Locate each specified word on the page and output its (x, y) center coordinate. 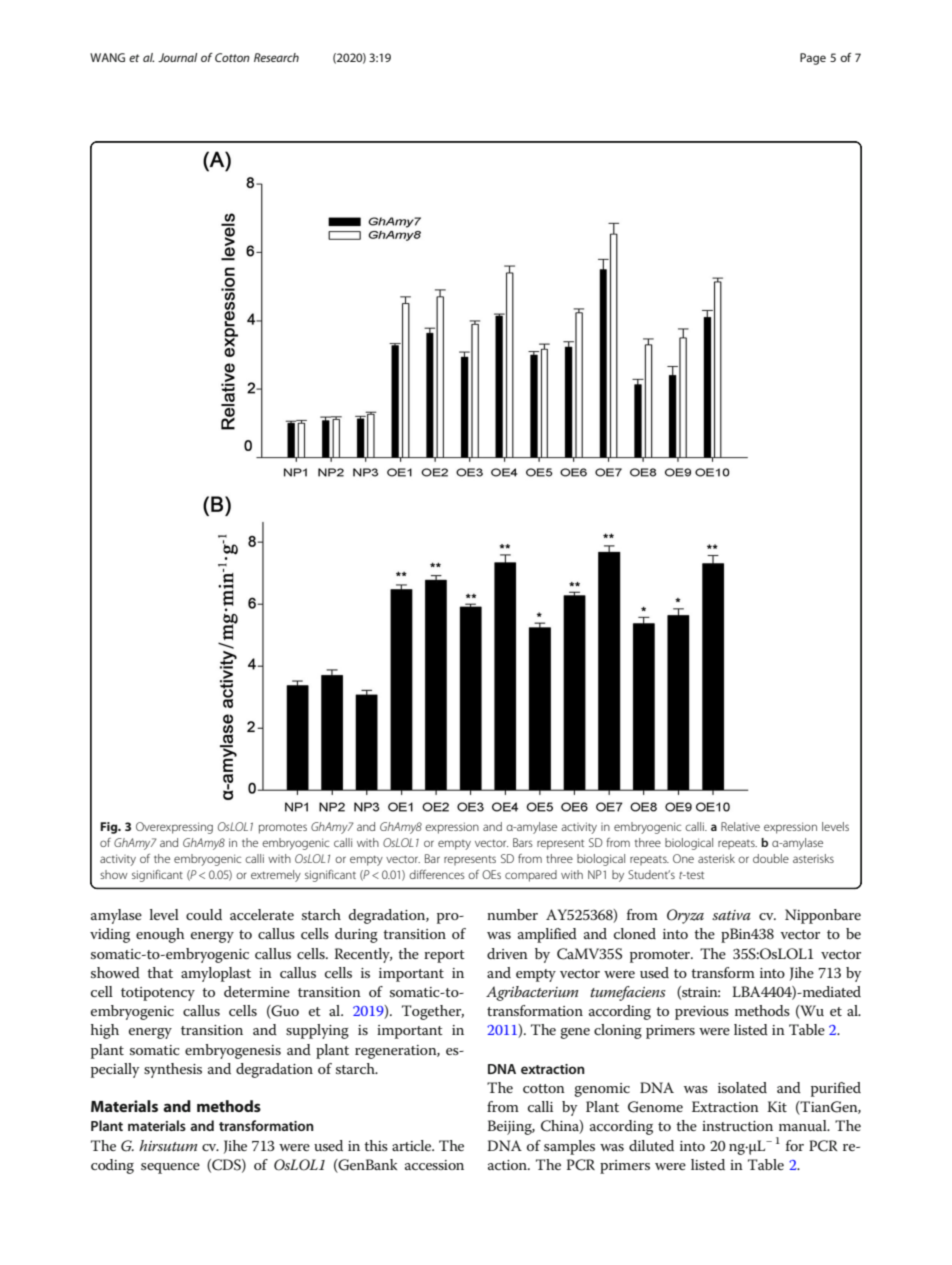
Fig (110, 828)
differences (437, 874)
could (204, 914)
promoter (661, 956)
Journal (177, 57)
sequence (170, 1168)
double (771, 858)
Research (276, 57)
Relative (740, 826)
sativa (731, 915)
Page (813, 59)
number (512, 914)
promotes (283, 828)
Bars (523, 842)
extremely (276, 876)
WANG (107, 57)
